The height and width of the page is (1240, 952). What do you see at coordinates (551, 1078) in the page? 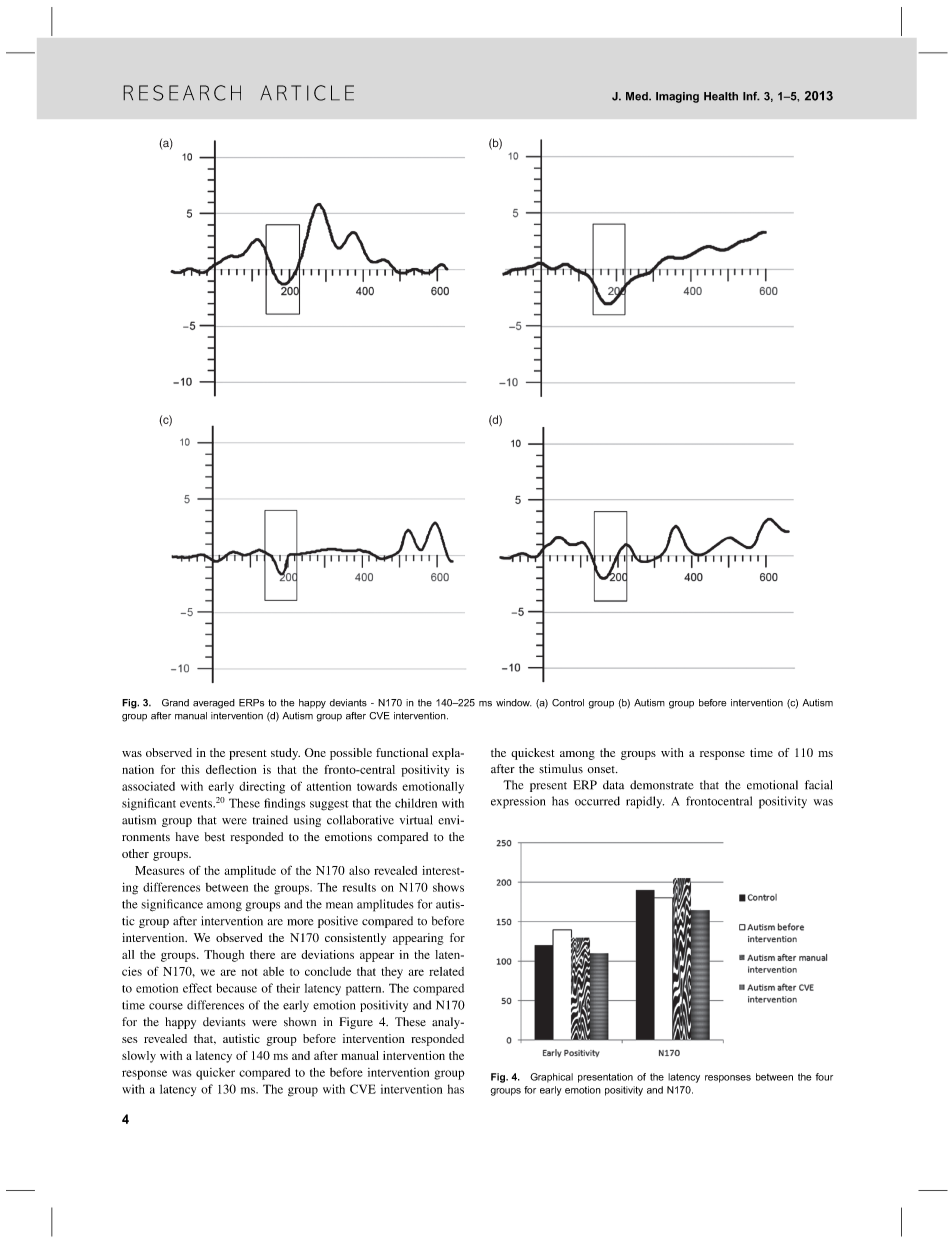
I see `Graphical` at bounding box center [551, 1078].
